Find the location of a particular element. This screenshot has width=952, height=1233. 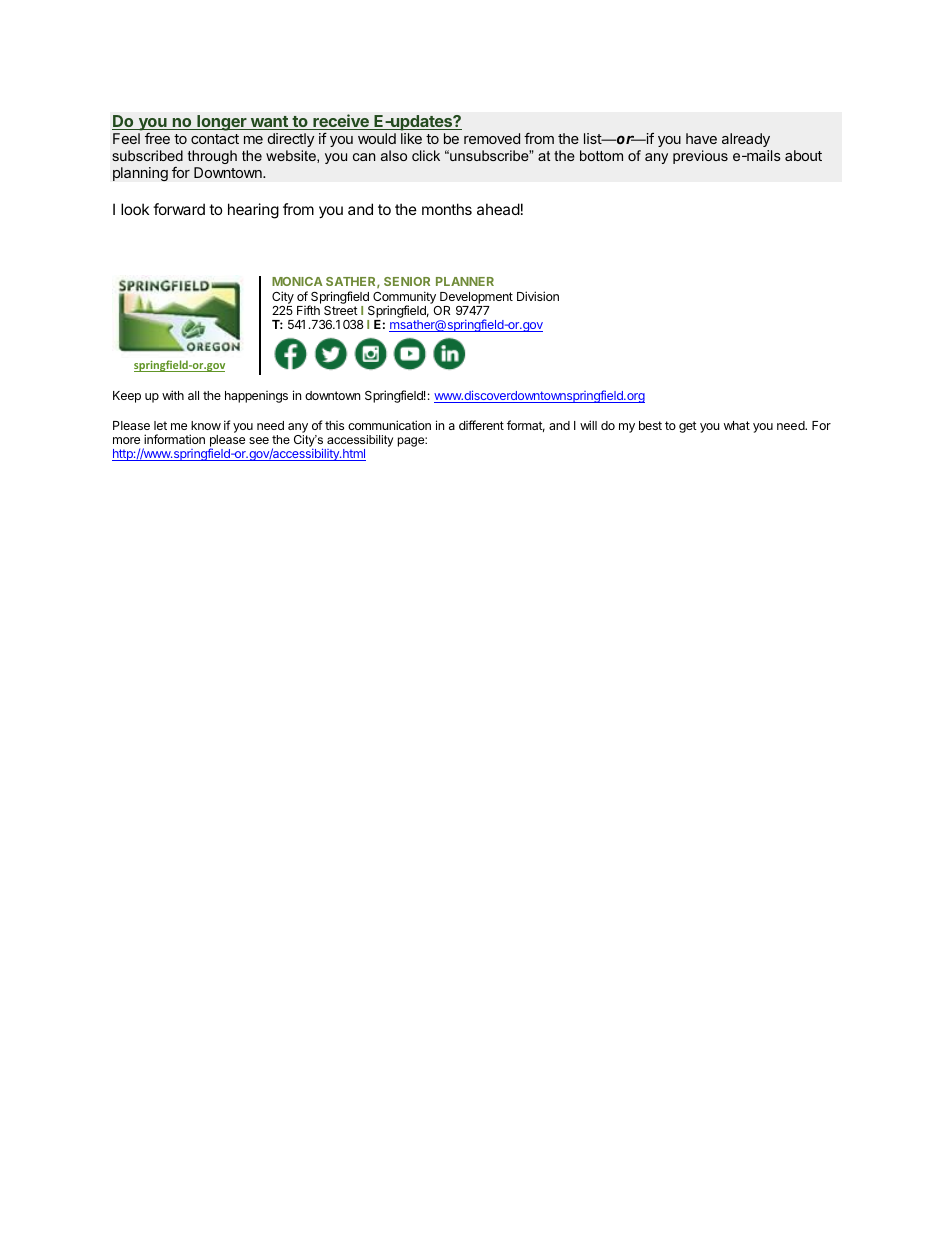

have is located at coordinates (701, 138).
